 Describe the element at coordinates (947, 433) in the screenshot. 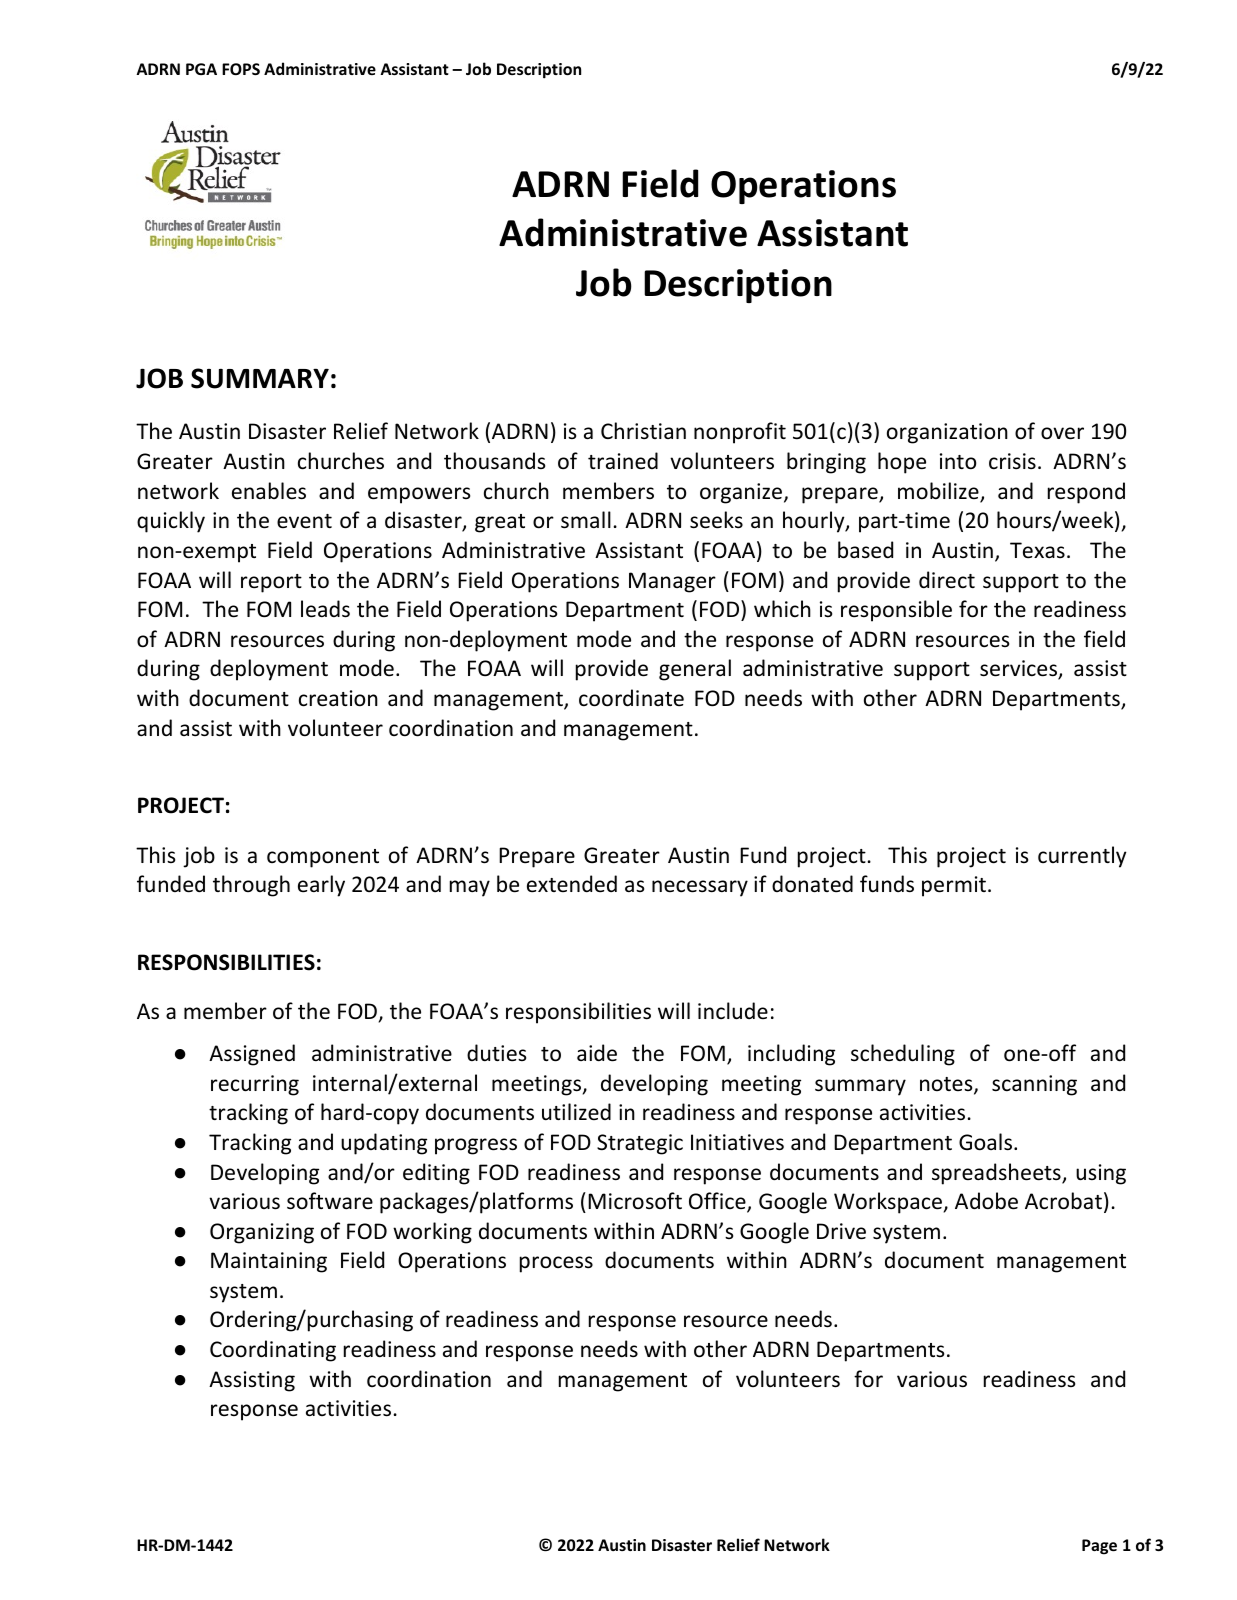

I see `organization` at that location.
